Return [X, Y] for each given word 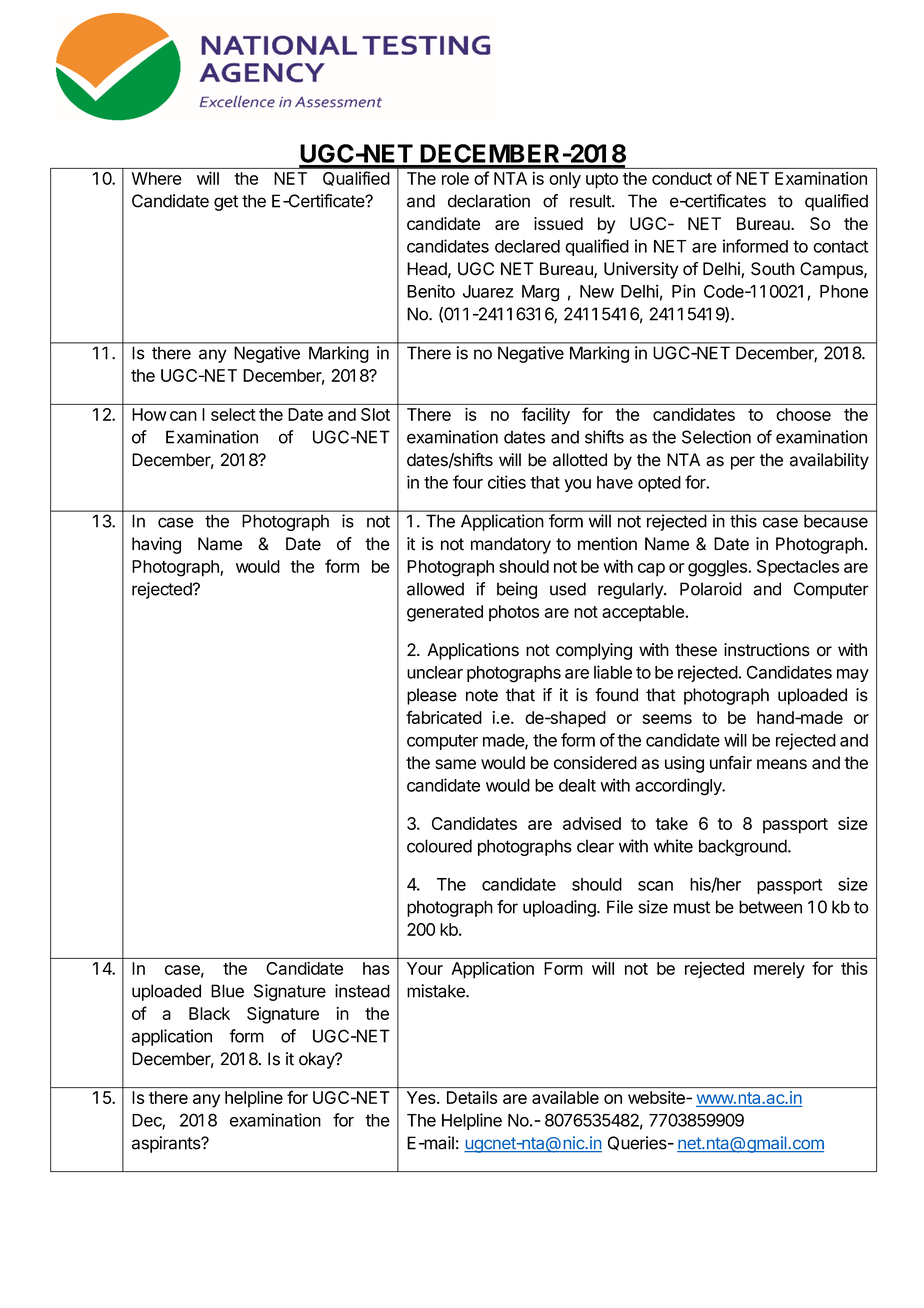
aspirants [167, 1144]
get [226, 203]
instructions [767, 650]
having [156, 545]
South [773, 269]
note [482, 695]
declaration [489, 201]
